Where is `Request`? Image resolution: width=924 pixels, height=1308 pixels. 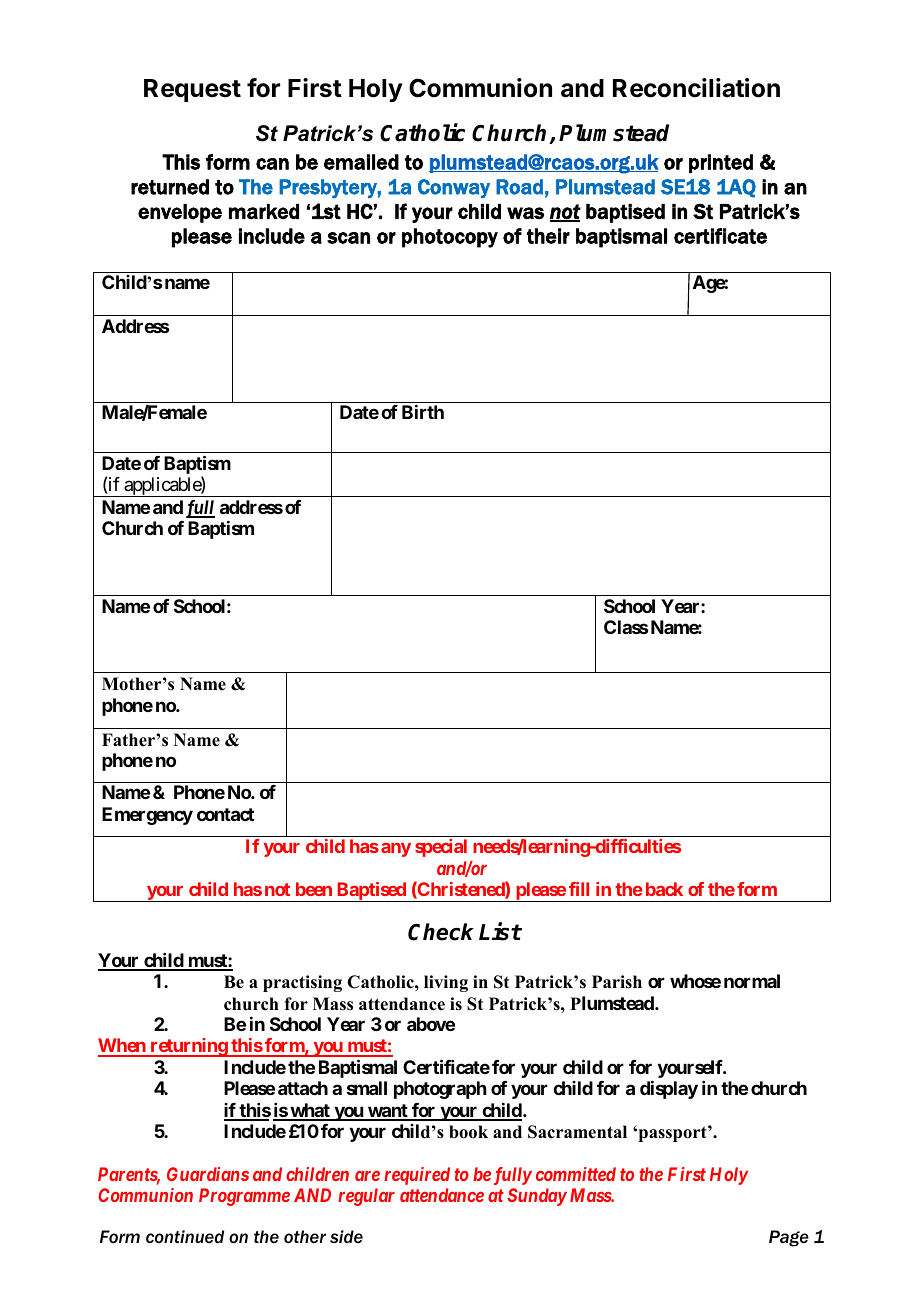 Request is located at coordinates (192, 90).
